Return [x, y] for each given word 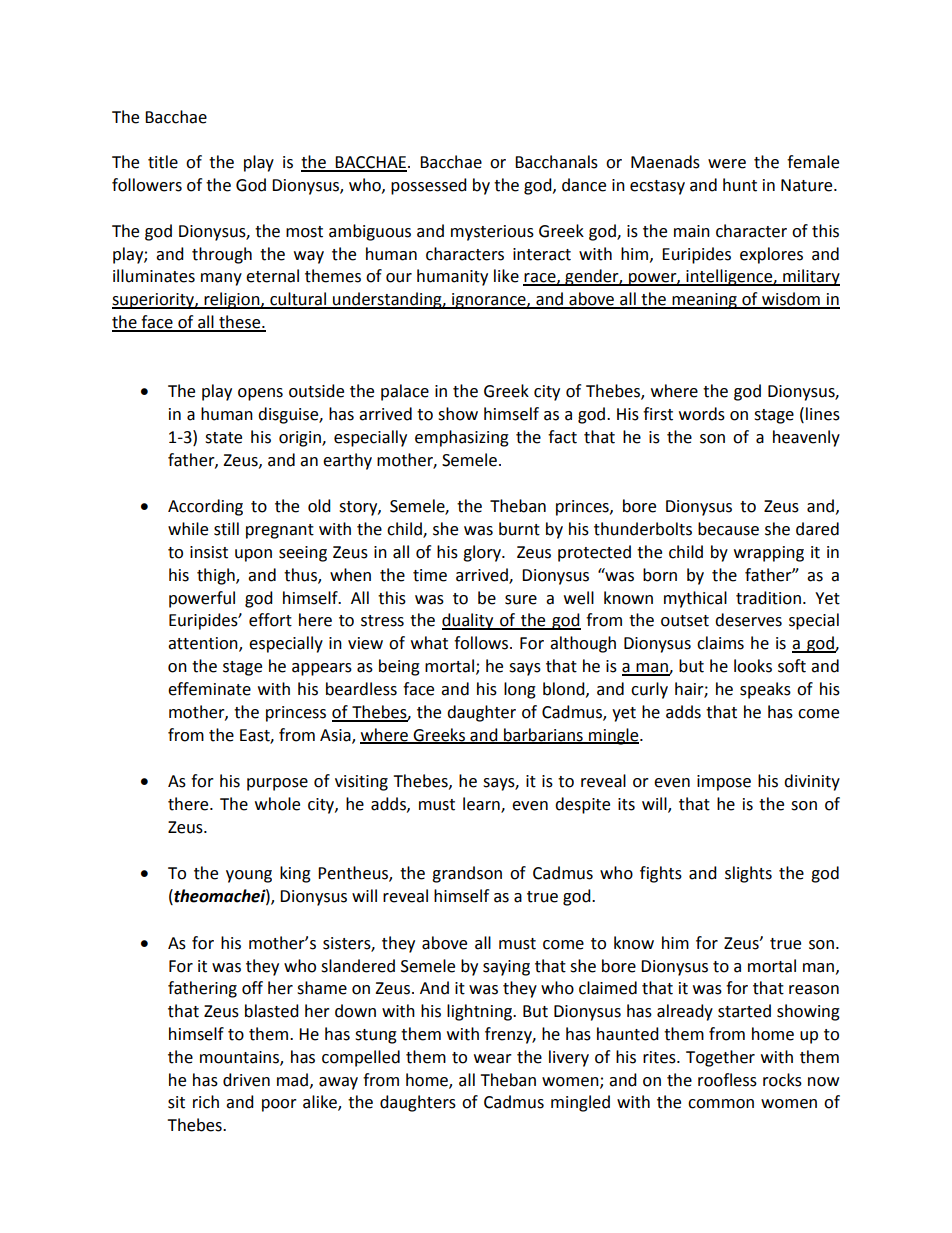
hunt [740, 185]
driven [246, 1080]
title [163, 162]
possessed [429, 186]
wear [493, 1059]
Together [720, 1058]
